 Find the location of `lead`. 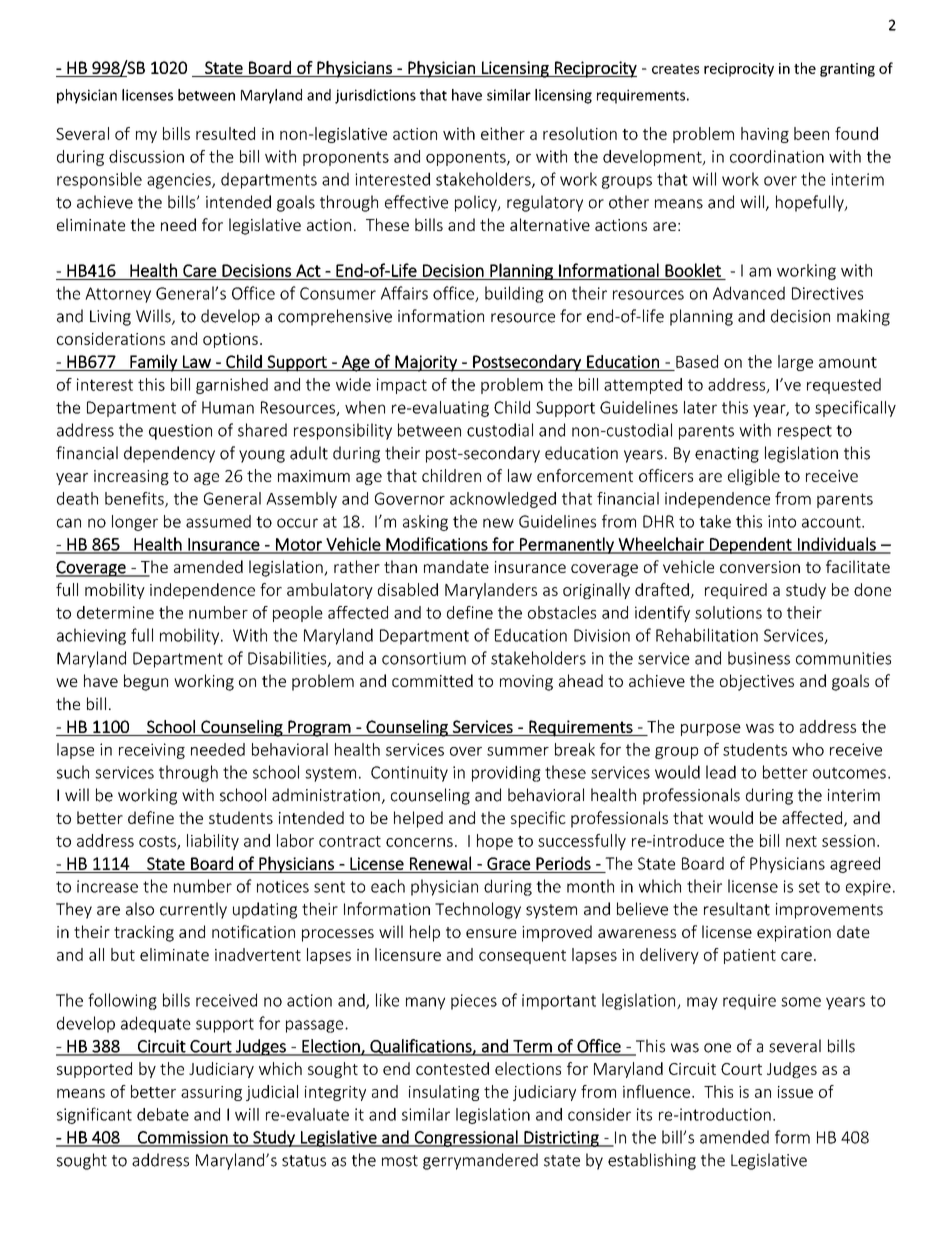

lead is located at coordinates (721, 772).
